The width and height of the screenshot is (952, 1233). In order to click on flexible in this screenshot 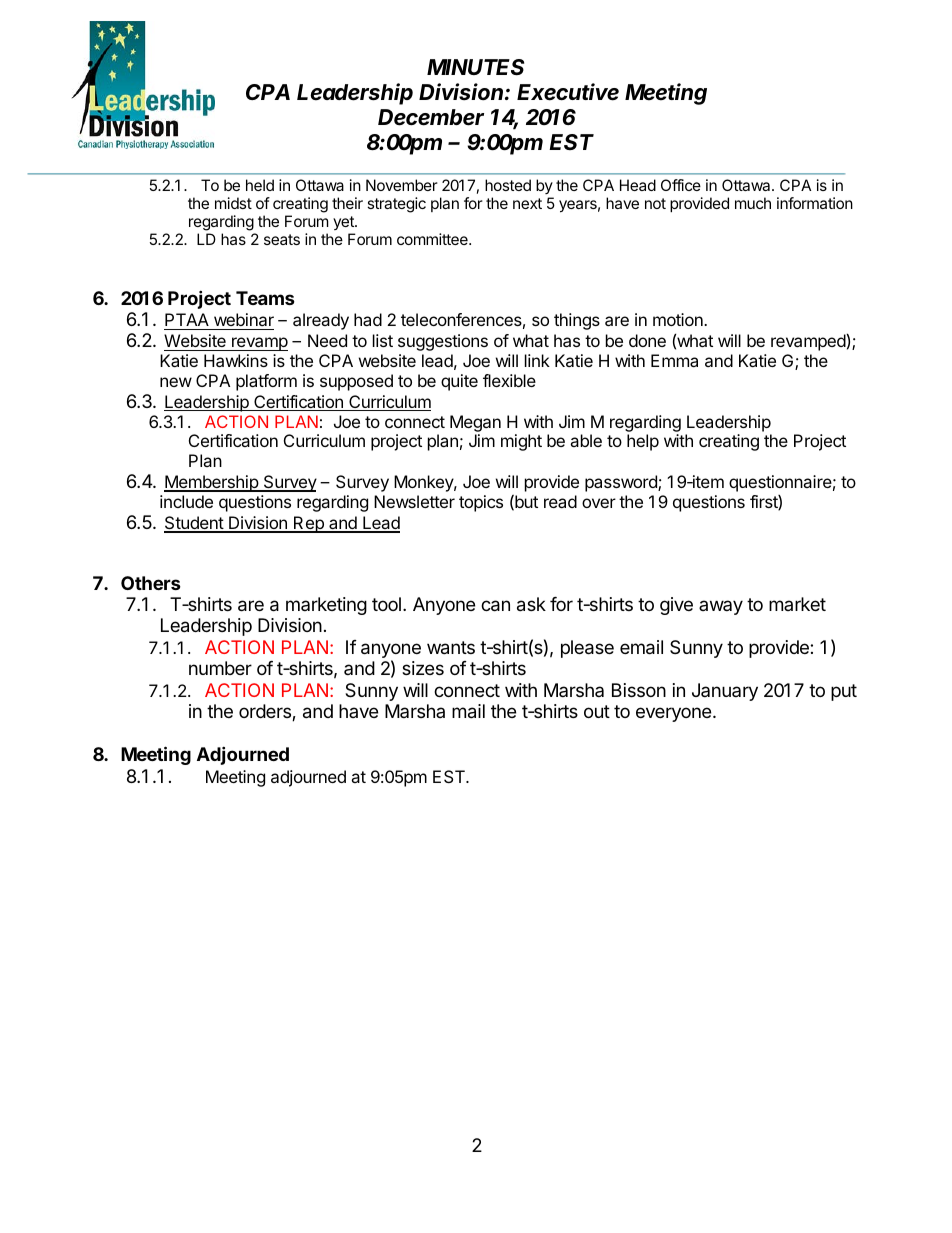, I will do `click(509, 380)`.
